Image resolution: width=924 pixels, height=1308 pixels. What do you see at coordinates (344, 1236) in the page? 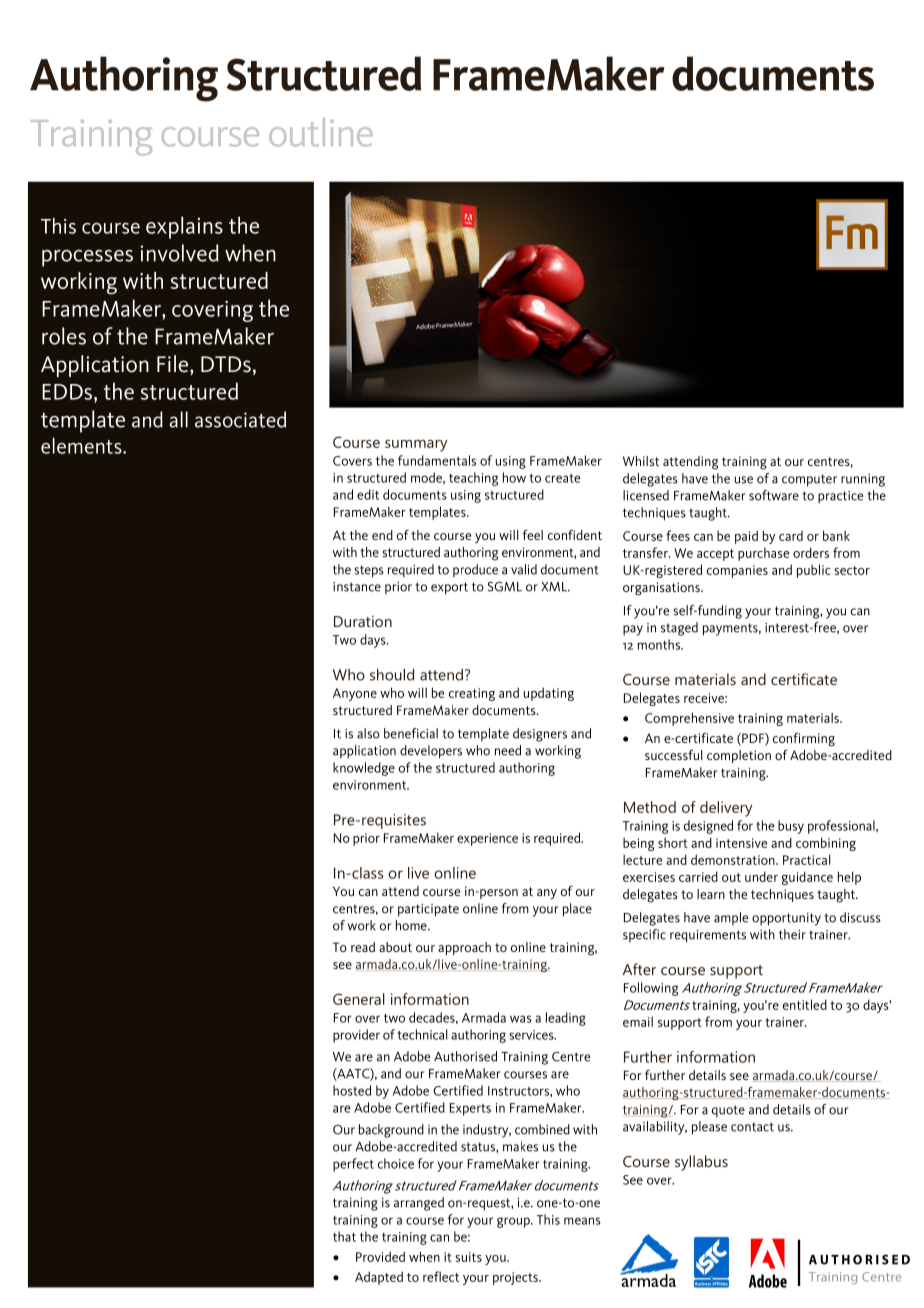
I see `that` at bounding box center [344, 1236].
